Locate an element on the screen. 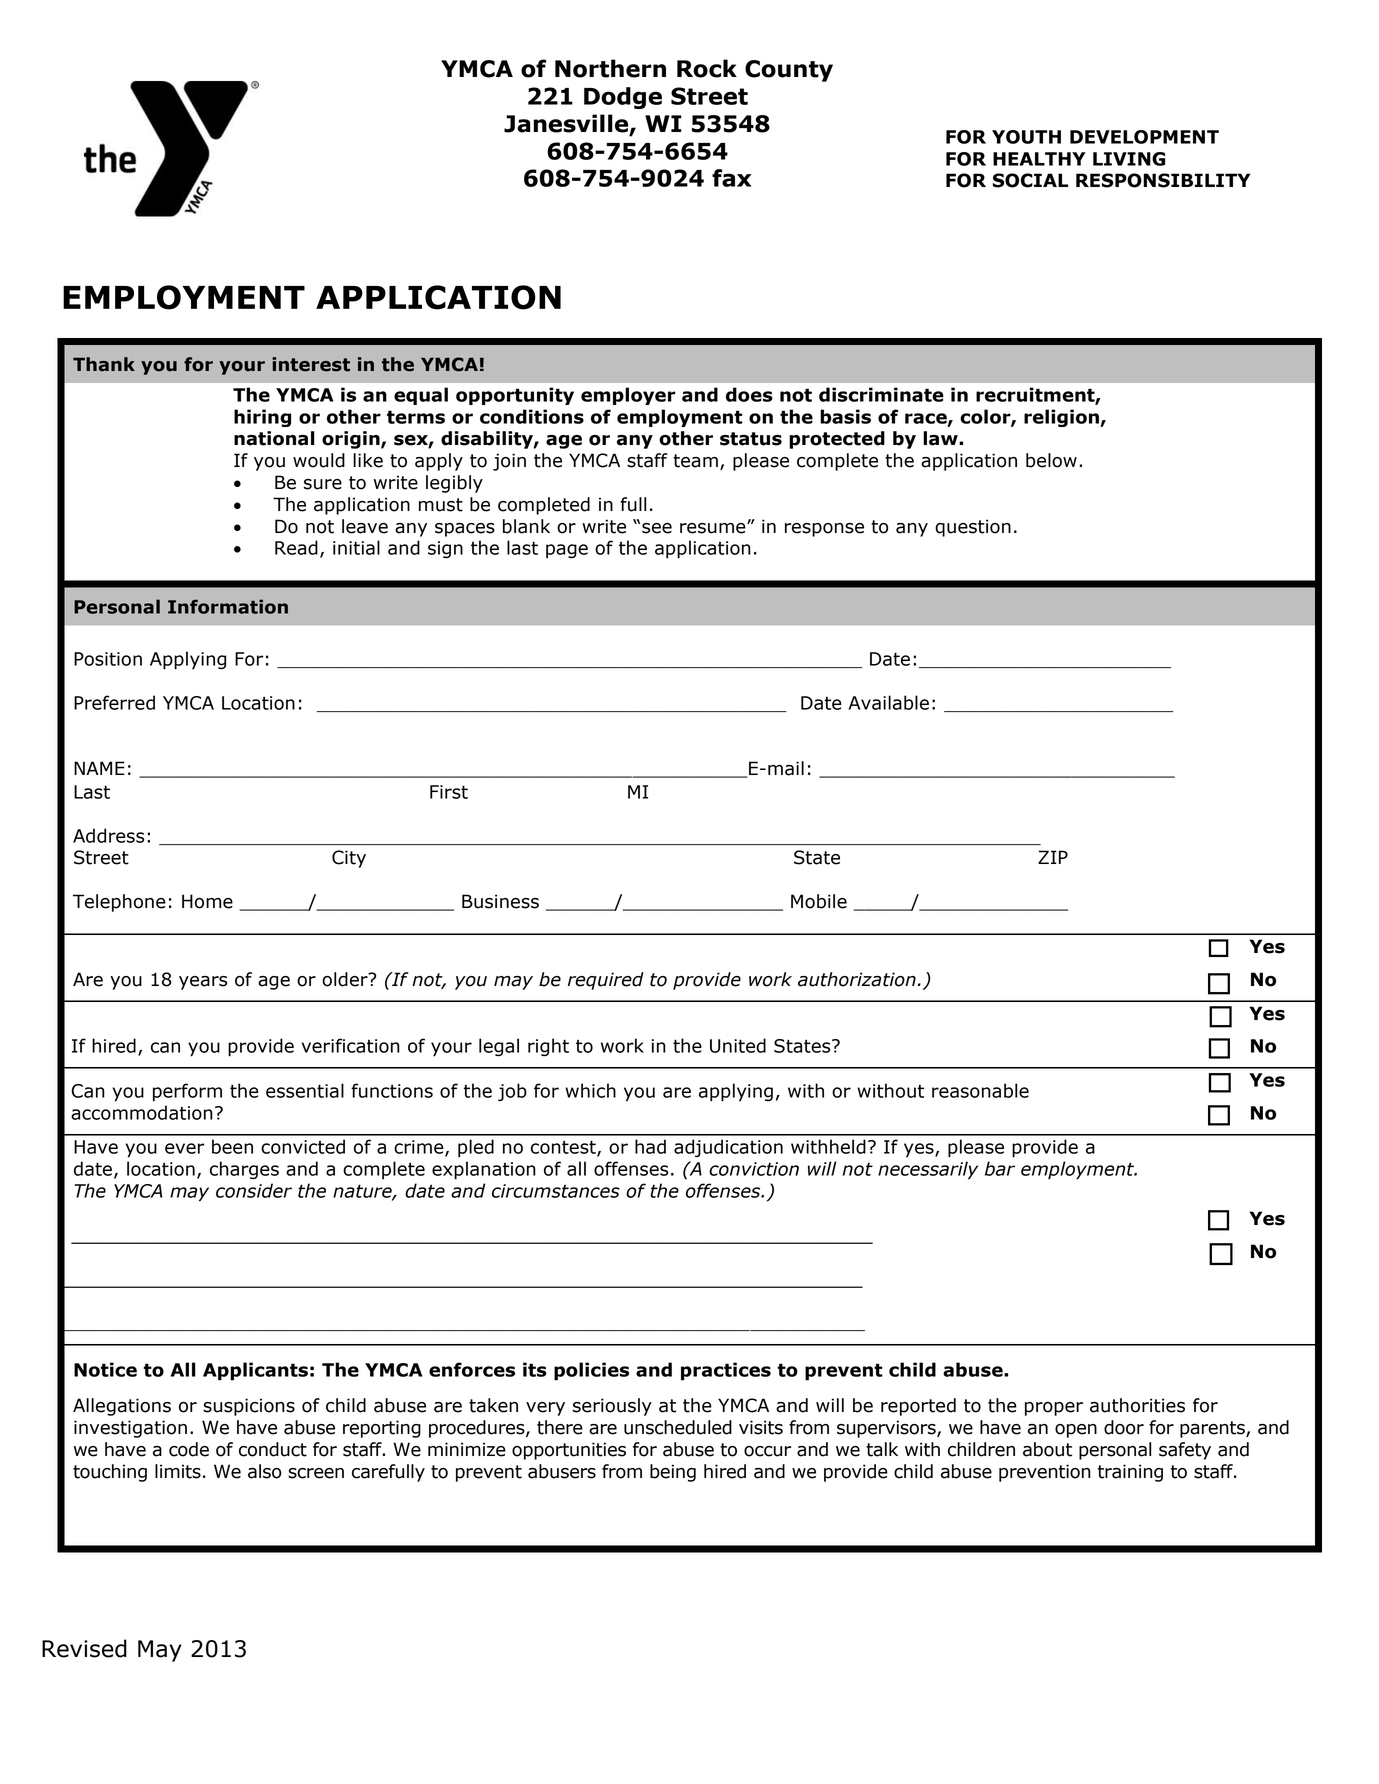 The height and width of the screenshot is (1784, 1379). Business is located at coordinates (500, 901).
